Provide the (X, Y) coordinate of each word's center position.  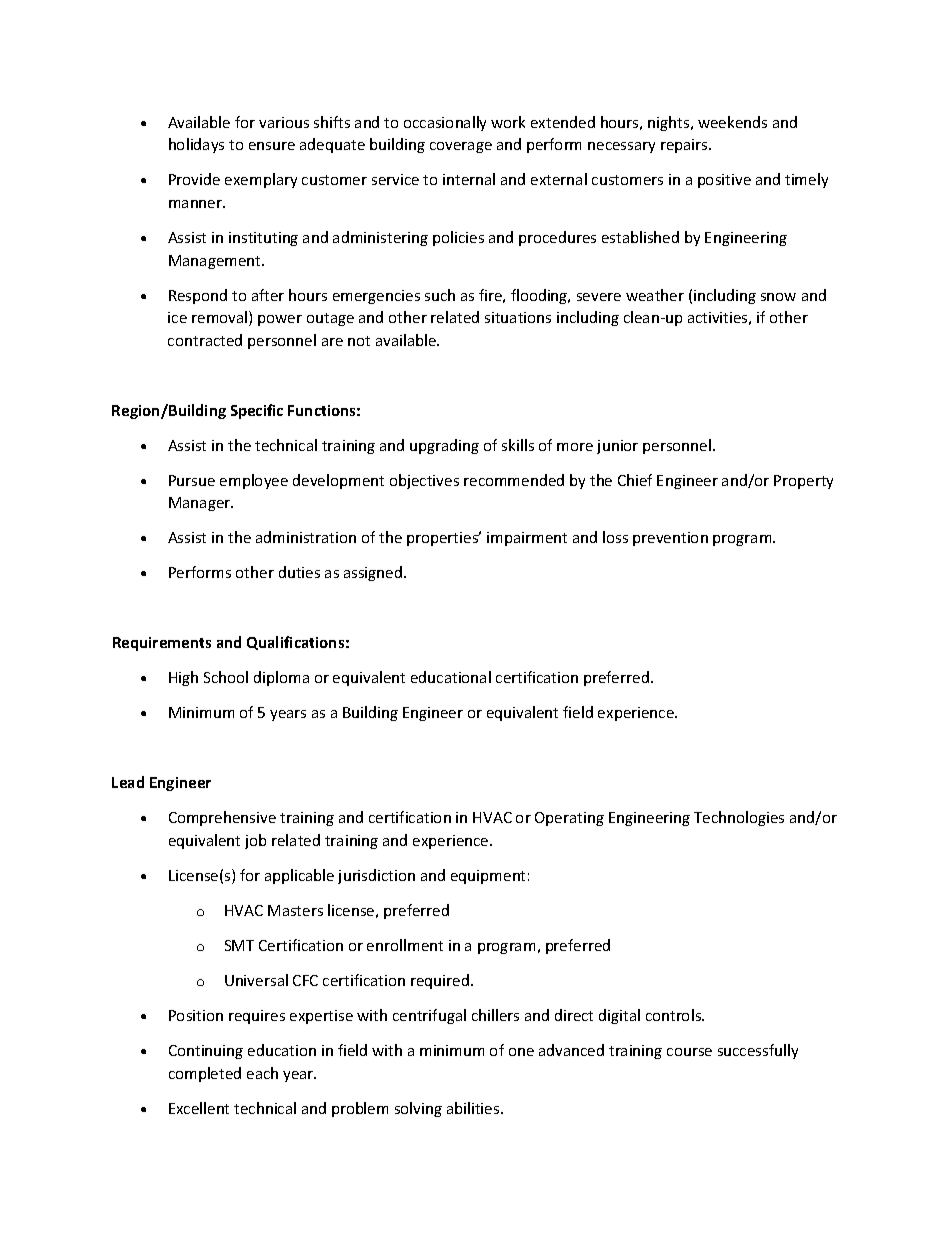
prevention (670, 539)
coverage (461, 147)
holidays (196, 145)
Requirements (162, 644)
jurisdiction (376, 876)
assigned (374, 573)
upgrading (444, 446)
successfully (758, 1051)
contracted (205, 340)
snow (778, 297)
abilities (474, 1108)
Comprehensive (222, 818)
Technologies (739, 818)
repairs (685, 146)
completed (205, 1074)
